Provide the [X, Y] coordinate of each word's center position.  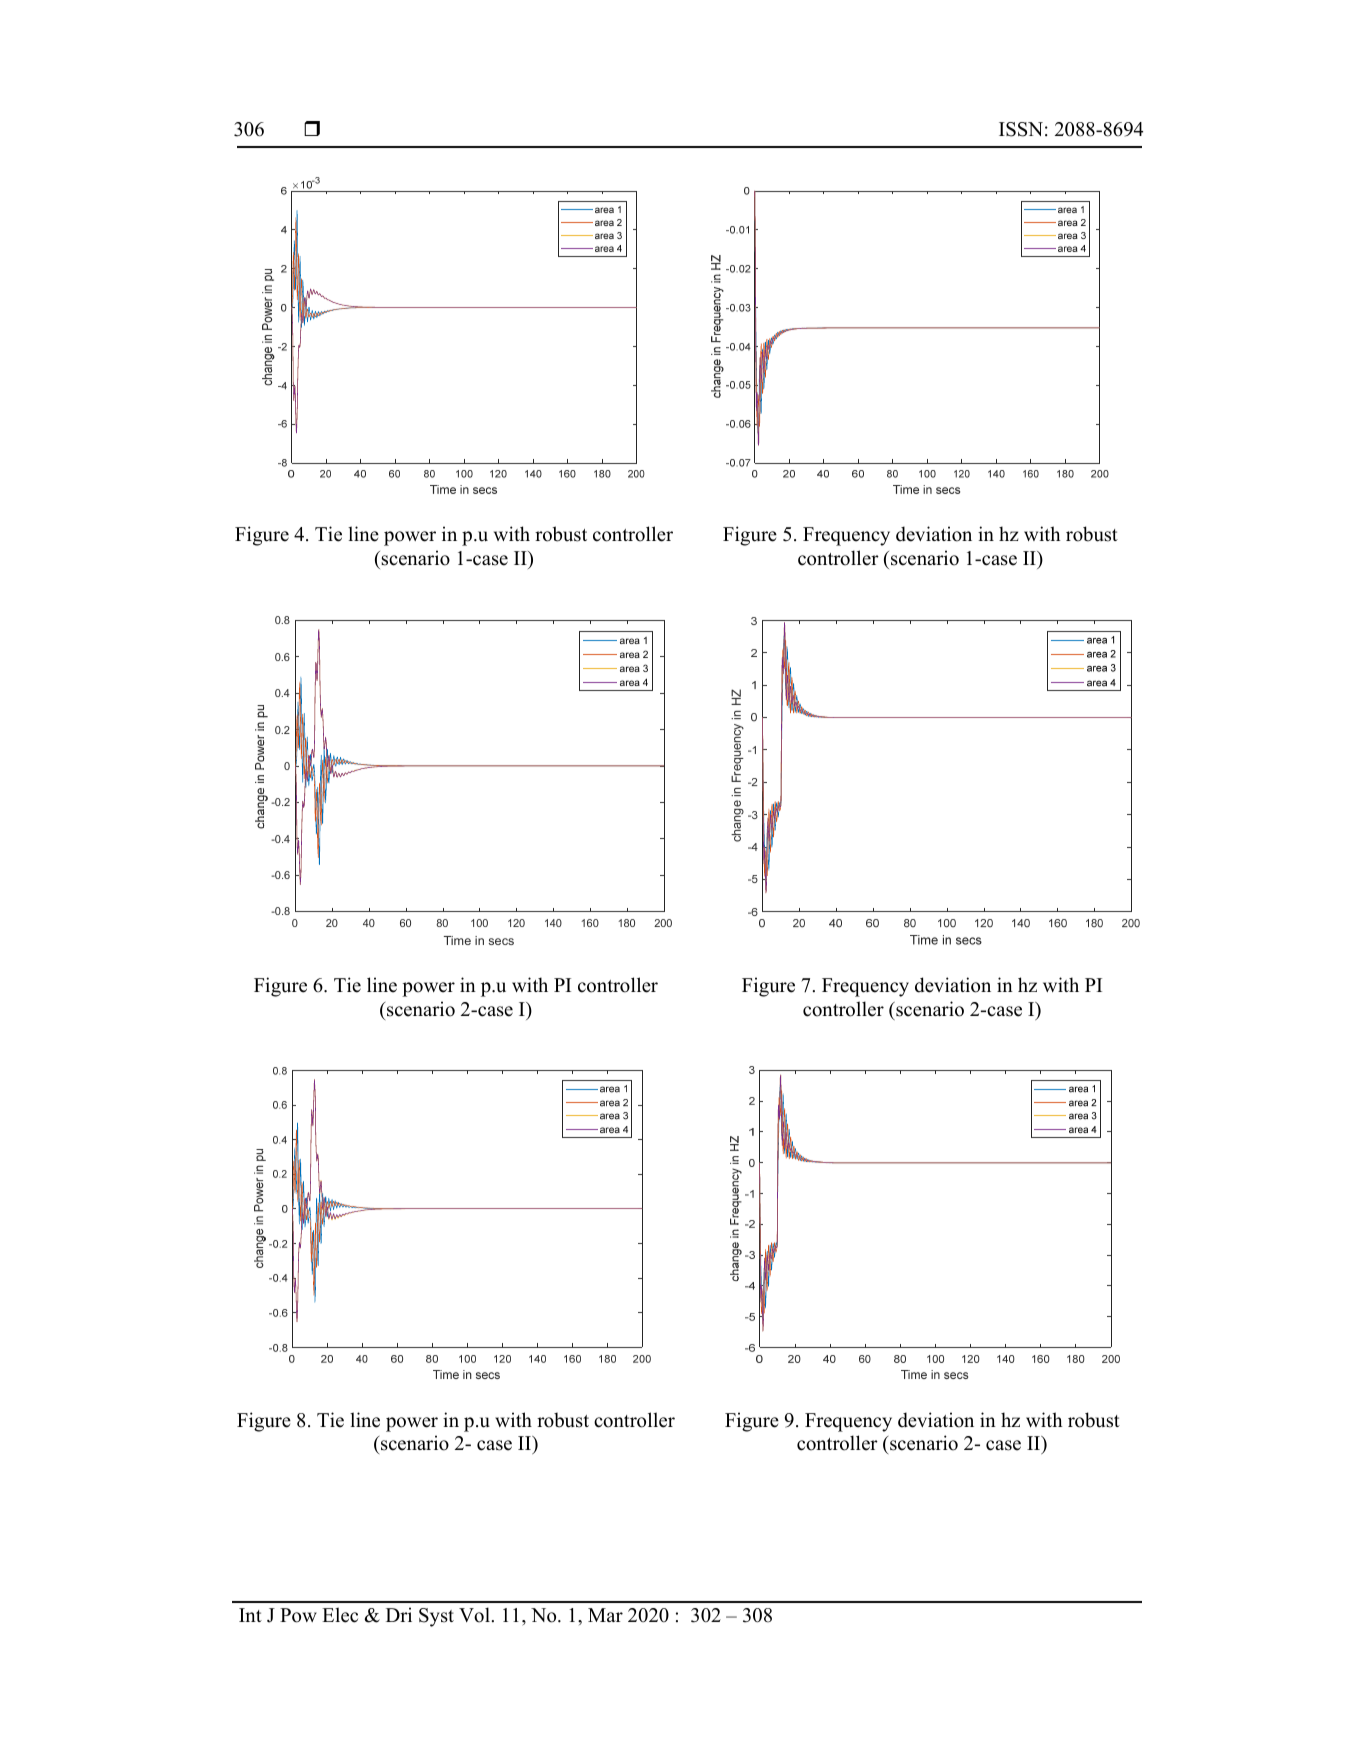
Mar [605, 1615]
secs [501, 941]
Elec [340, 1615]
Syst [436, 1617]
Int [250, 1615]
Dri [399, 1614]
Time [457, 940]
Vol [474, 1615]
